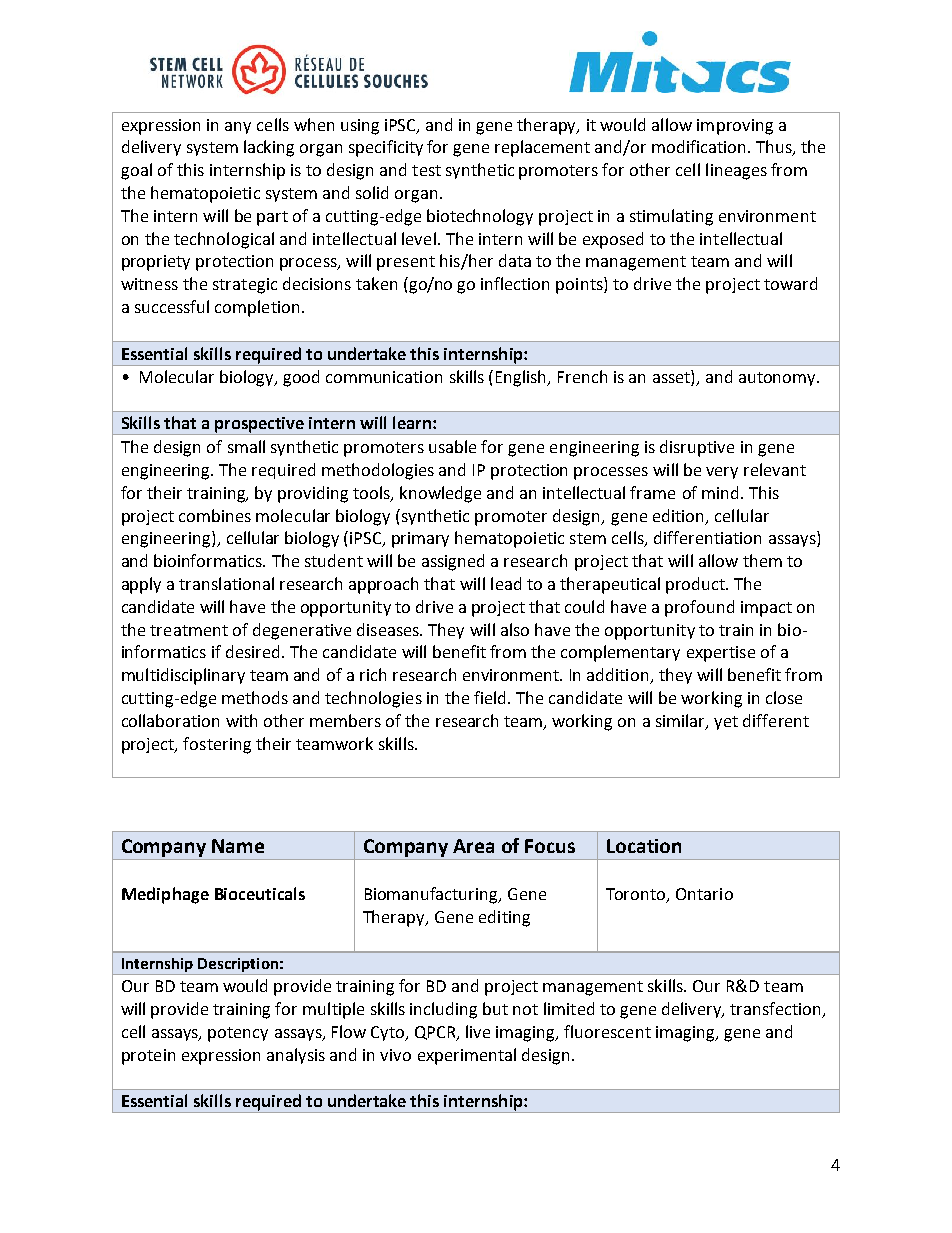  What do you see at coordinates (215, 515) in the page?
I see `combines` at bounding box center [215, 515].
